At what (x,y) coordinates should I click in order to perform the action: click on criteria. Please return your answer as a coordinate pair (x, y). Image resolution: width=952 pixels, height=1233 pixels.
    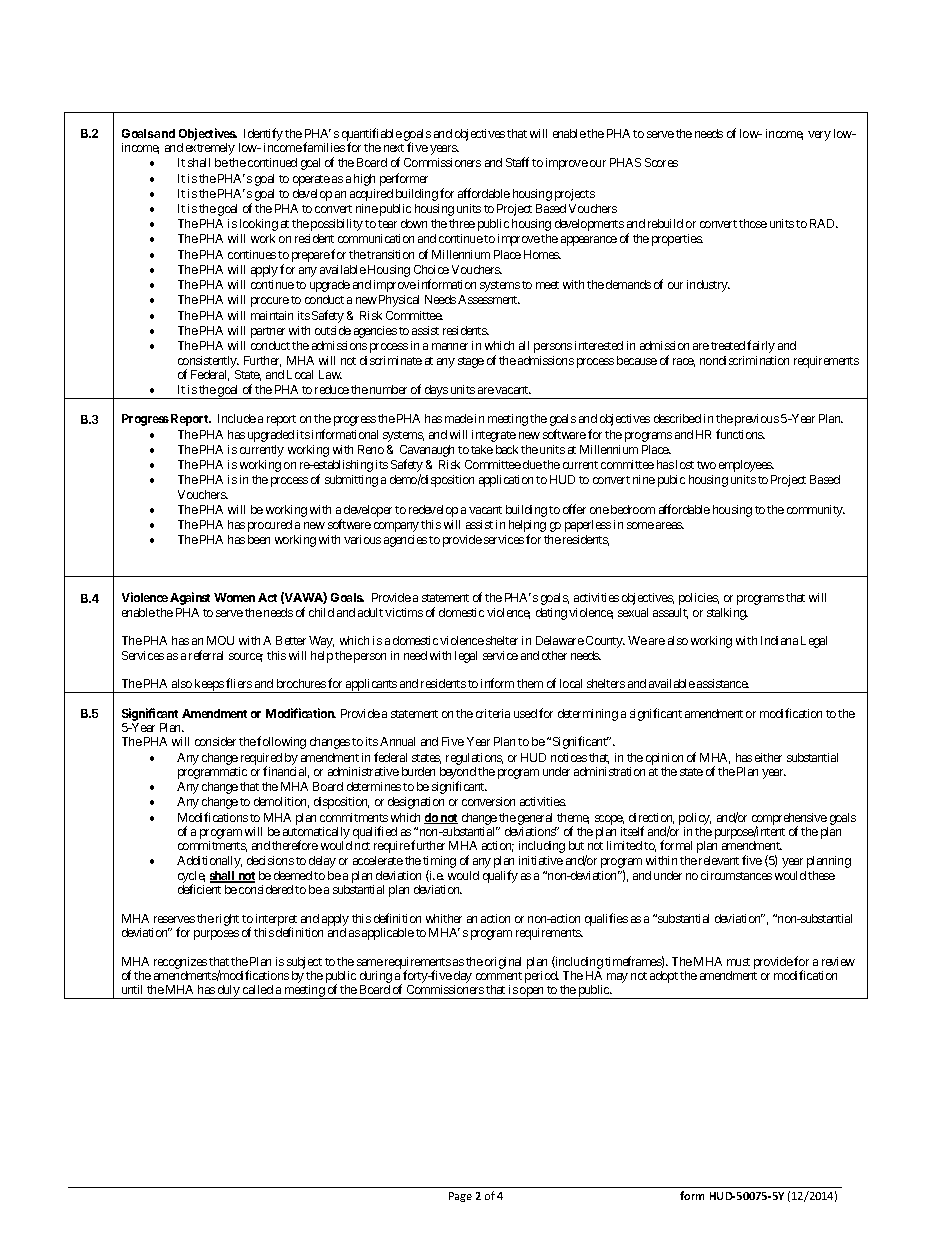
    Looking at the image, I should click on (493, 713).
